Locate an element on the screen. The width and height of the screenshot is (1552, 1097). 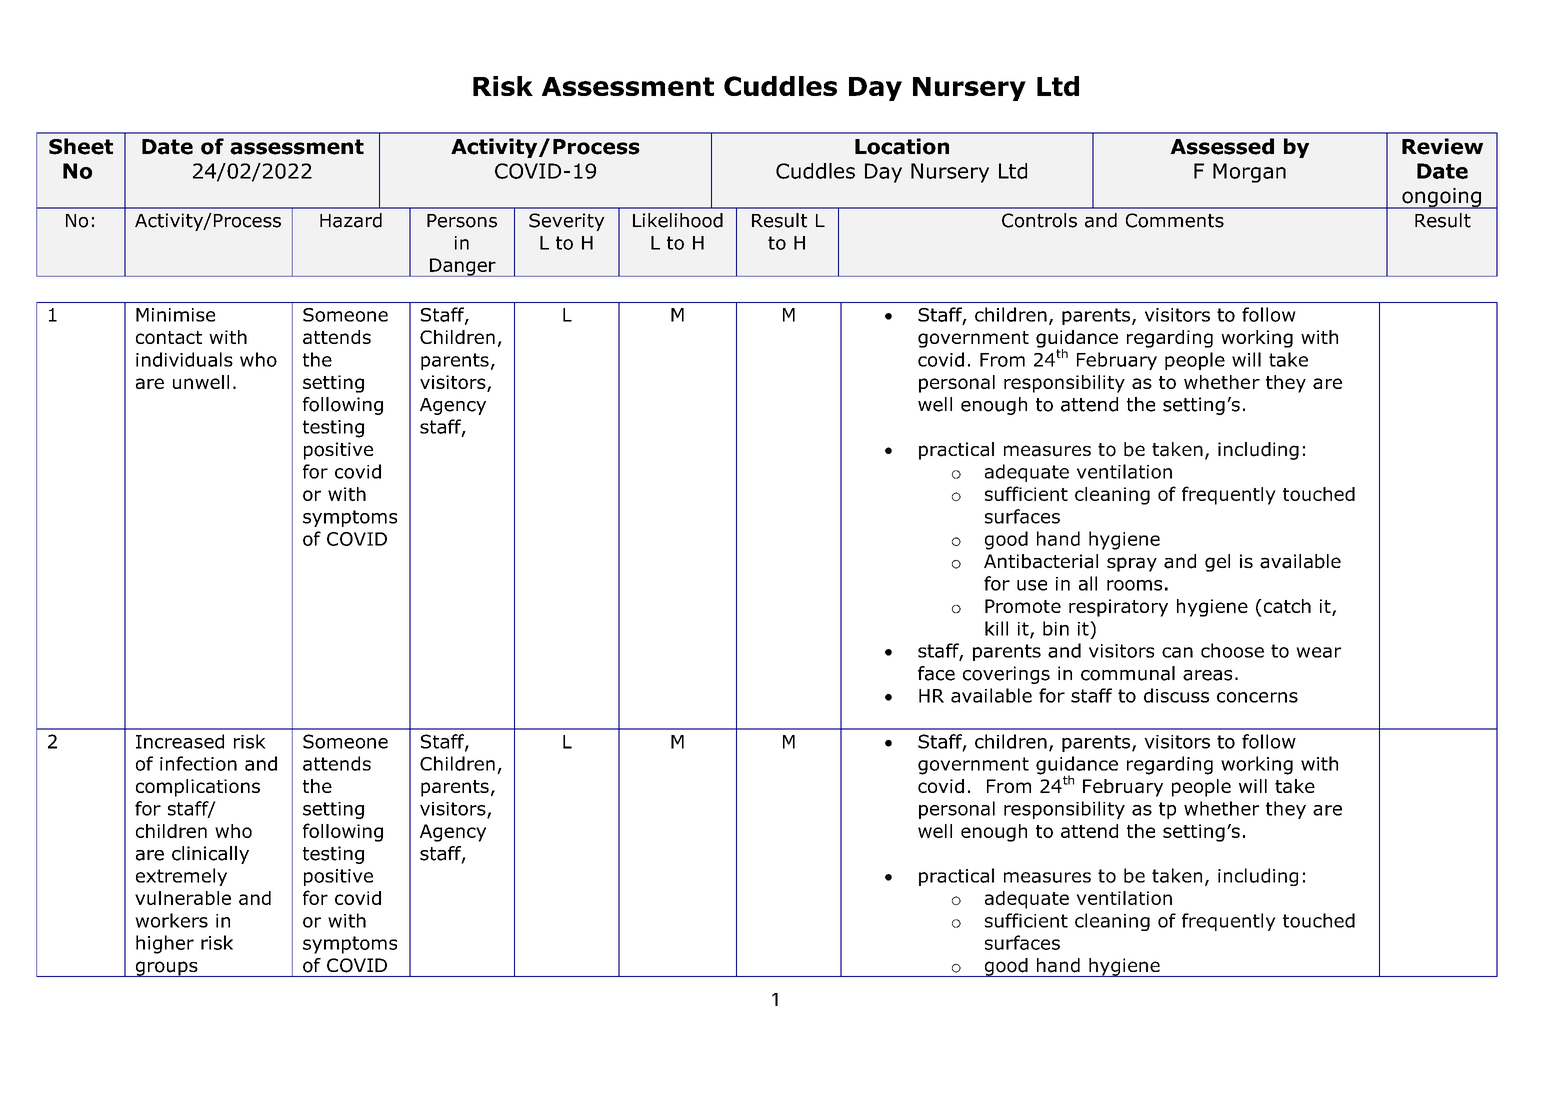
workers is located at coordinates (171, 920).
